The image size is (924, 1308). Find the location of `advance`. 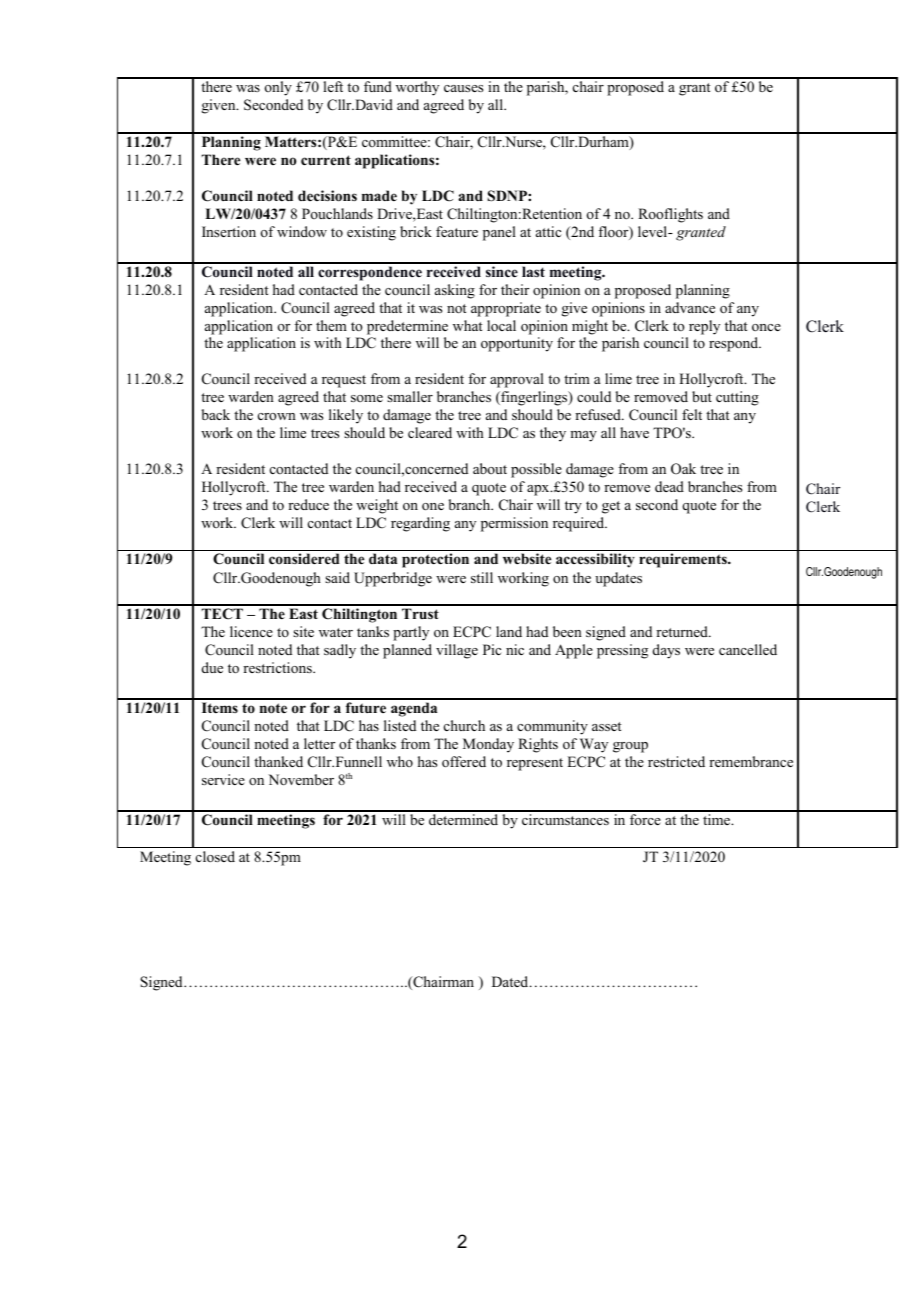

advance is located at coordinates (690, 307).
